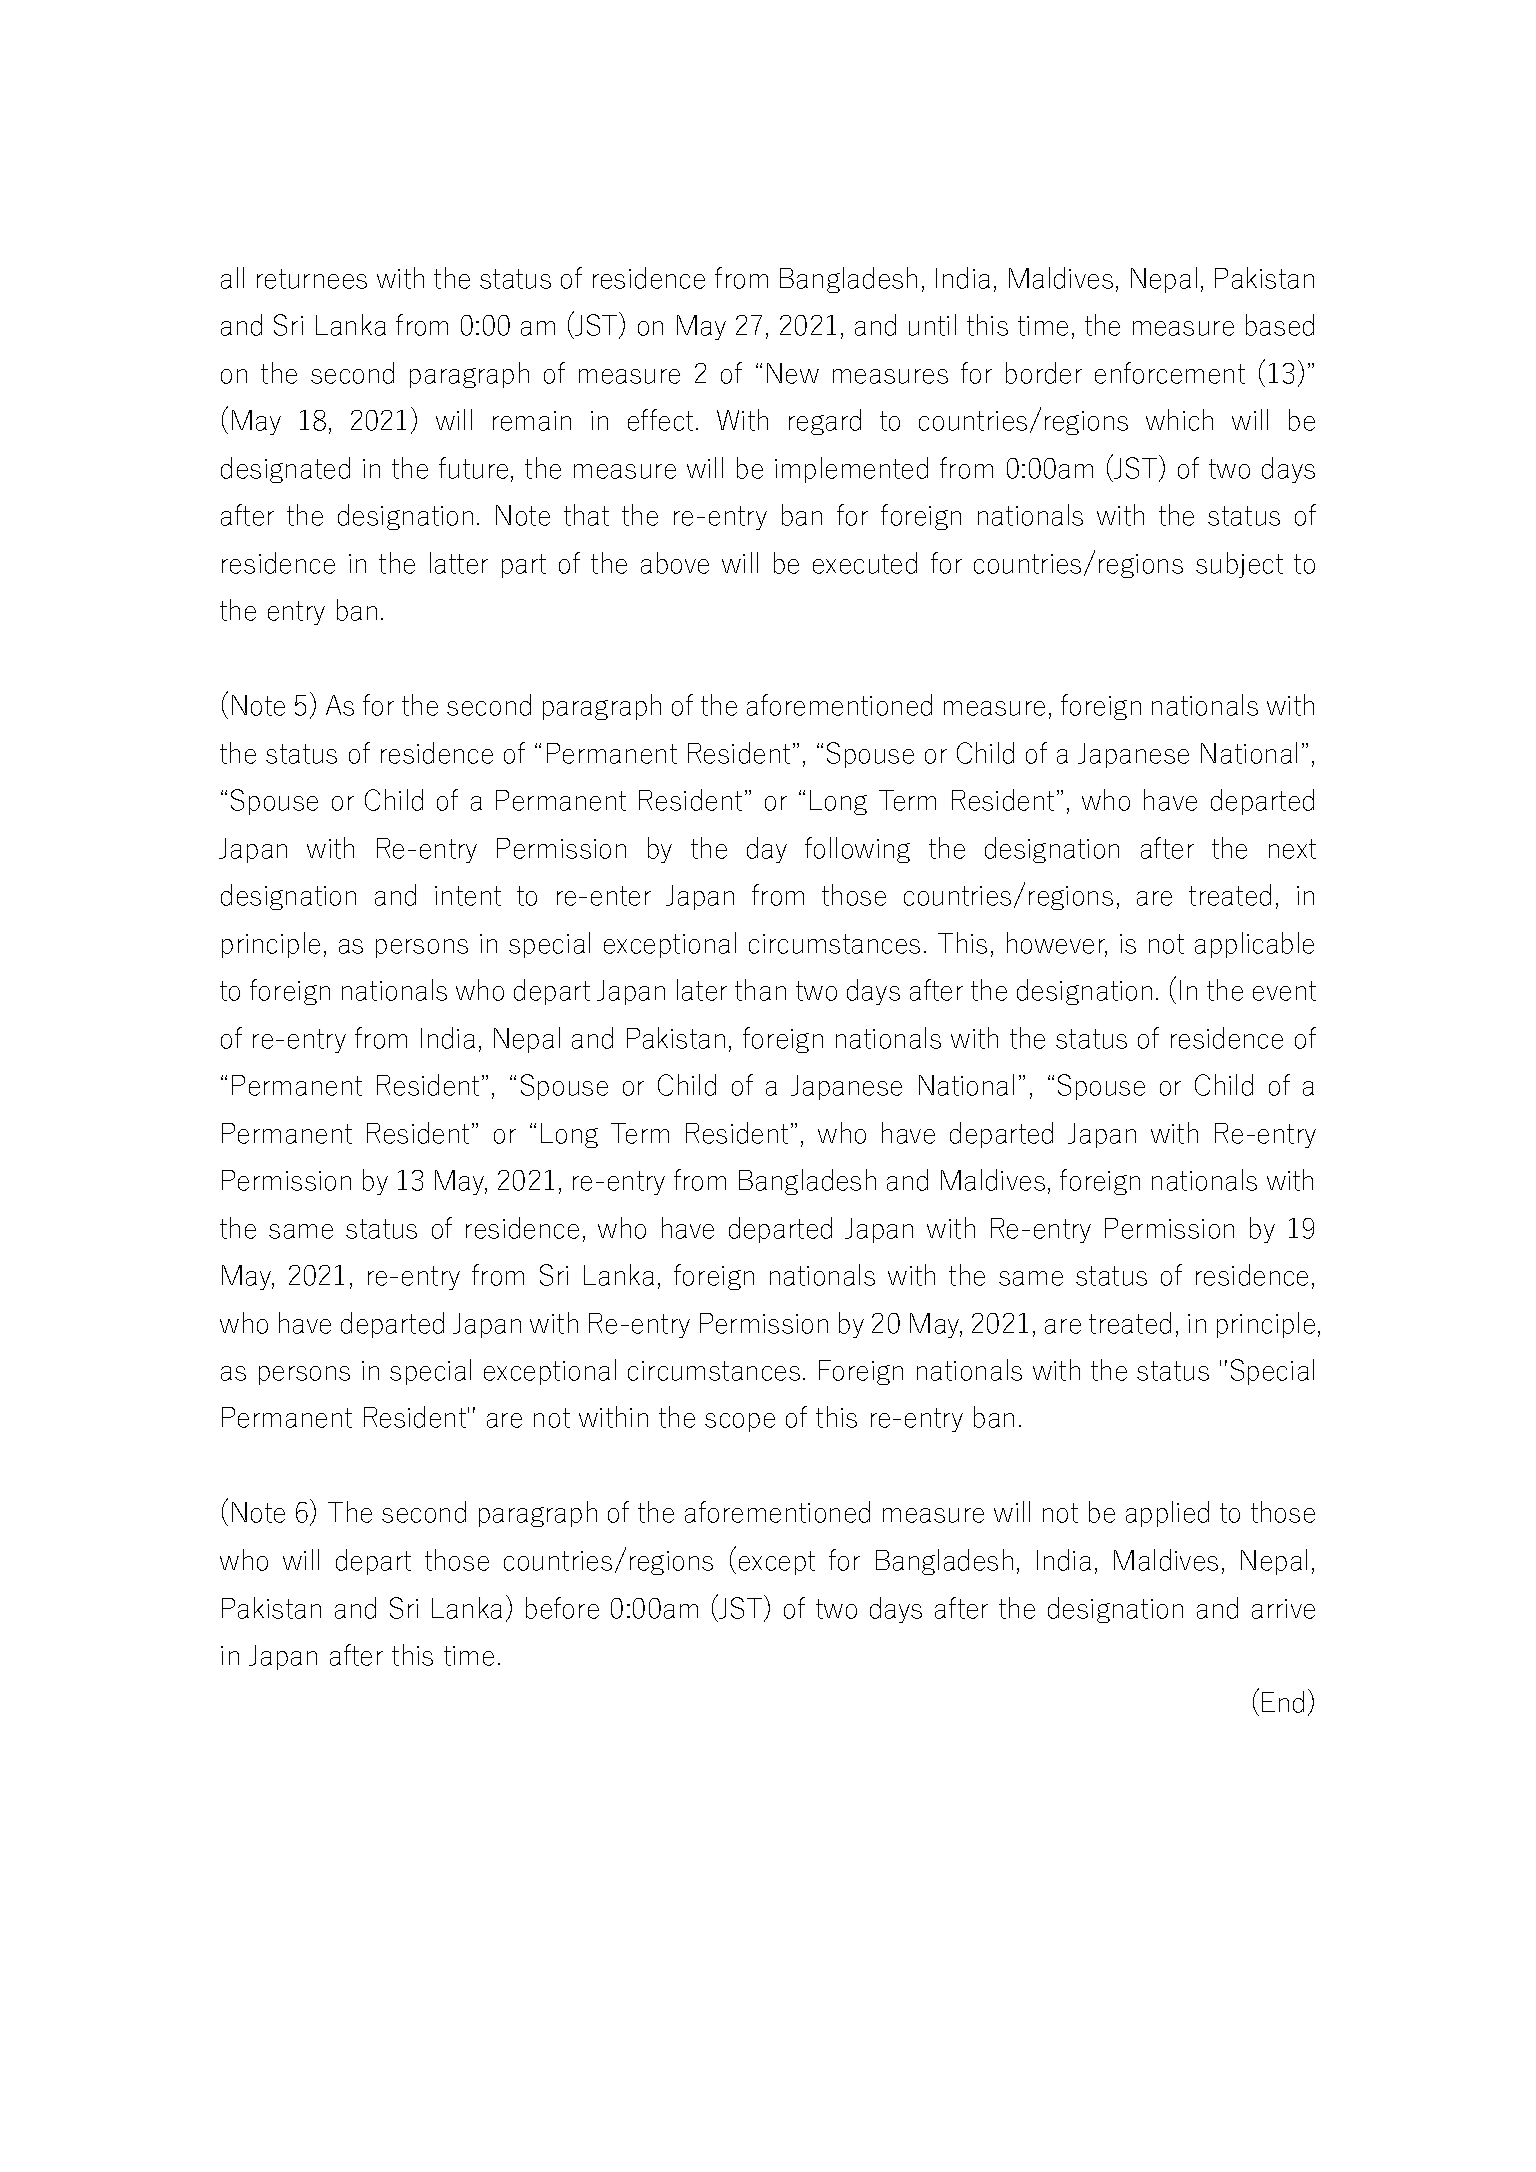 This screenshot has height=2172, width=1536. What do you see at coordinates (702, 990) in the screenshot?
I see `later` at bounding box center [702, 990].
